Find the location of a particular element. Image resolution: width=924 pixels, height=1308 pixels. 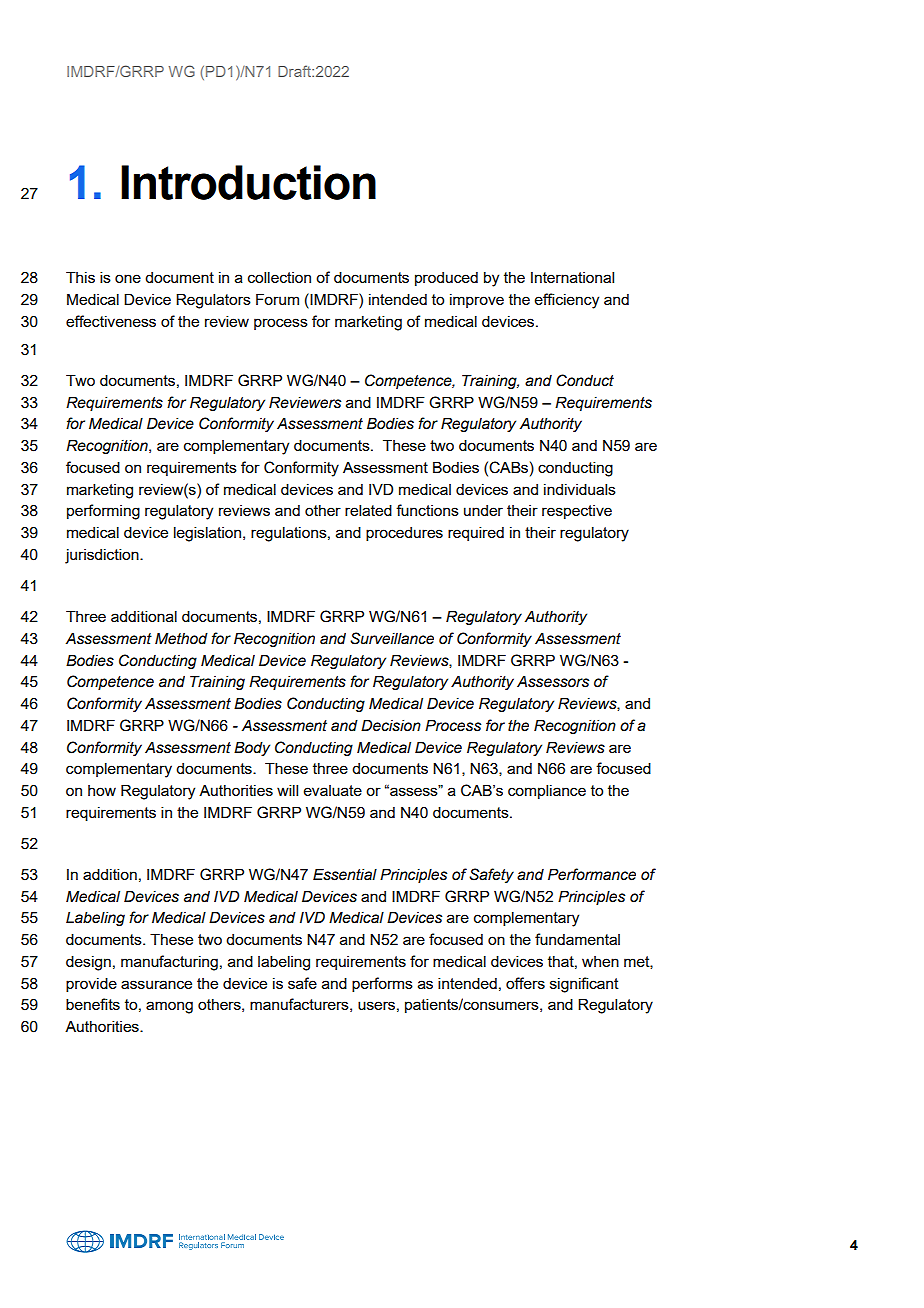

required is located at coordinates (476, 533).
